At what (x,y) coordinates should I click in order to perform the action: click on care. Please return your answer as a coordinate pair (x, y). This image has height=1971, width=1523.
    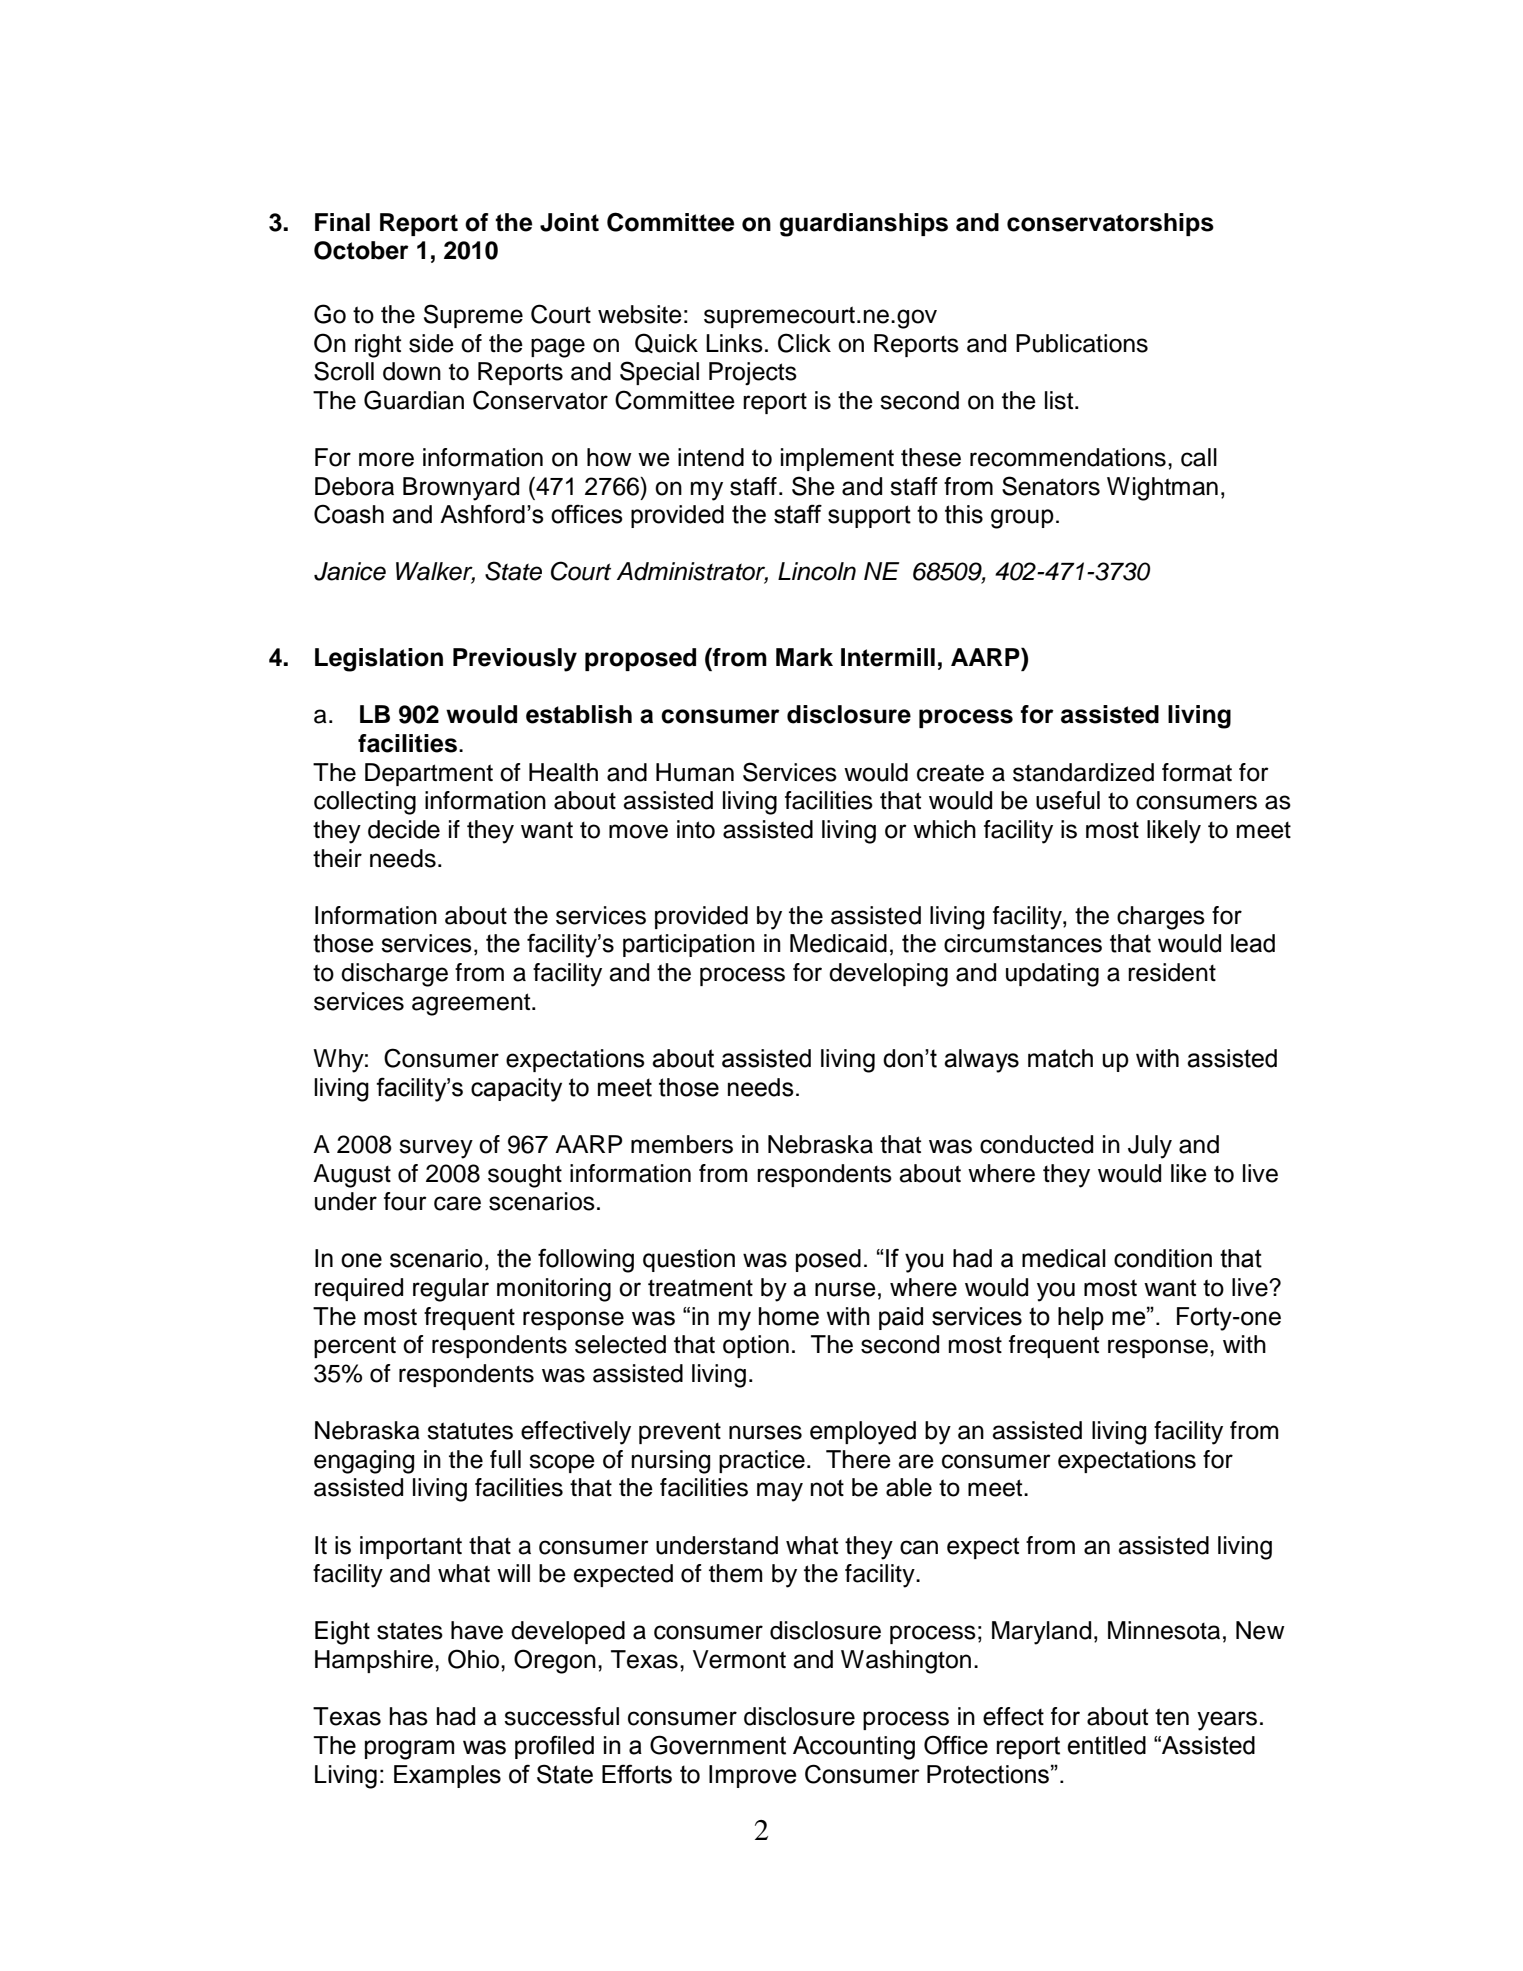
    Looking at the image, I should click on (457, 1203).
